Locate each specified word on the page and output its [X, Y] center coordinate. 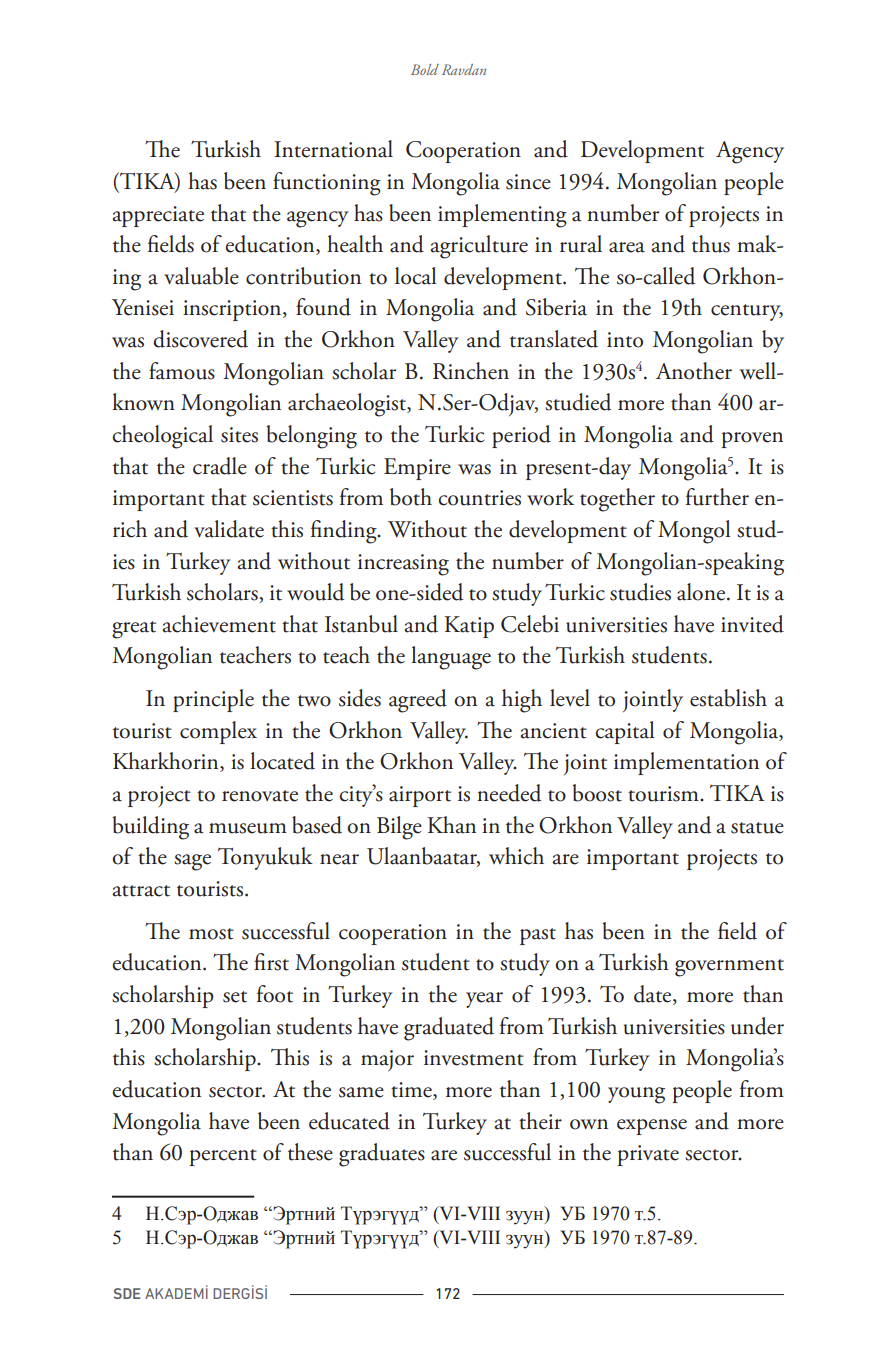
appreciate [158, 216]
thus [711, 244]
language [451, 658]
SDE [126, 1293]
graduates [382, 1155]
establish [728, 698]
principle [213, 700]
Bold [425, 69]
